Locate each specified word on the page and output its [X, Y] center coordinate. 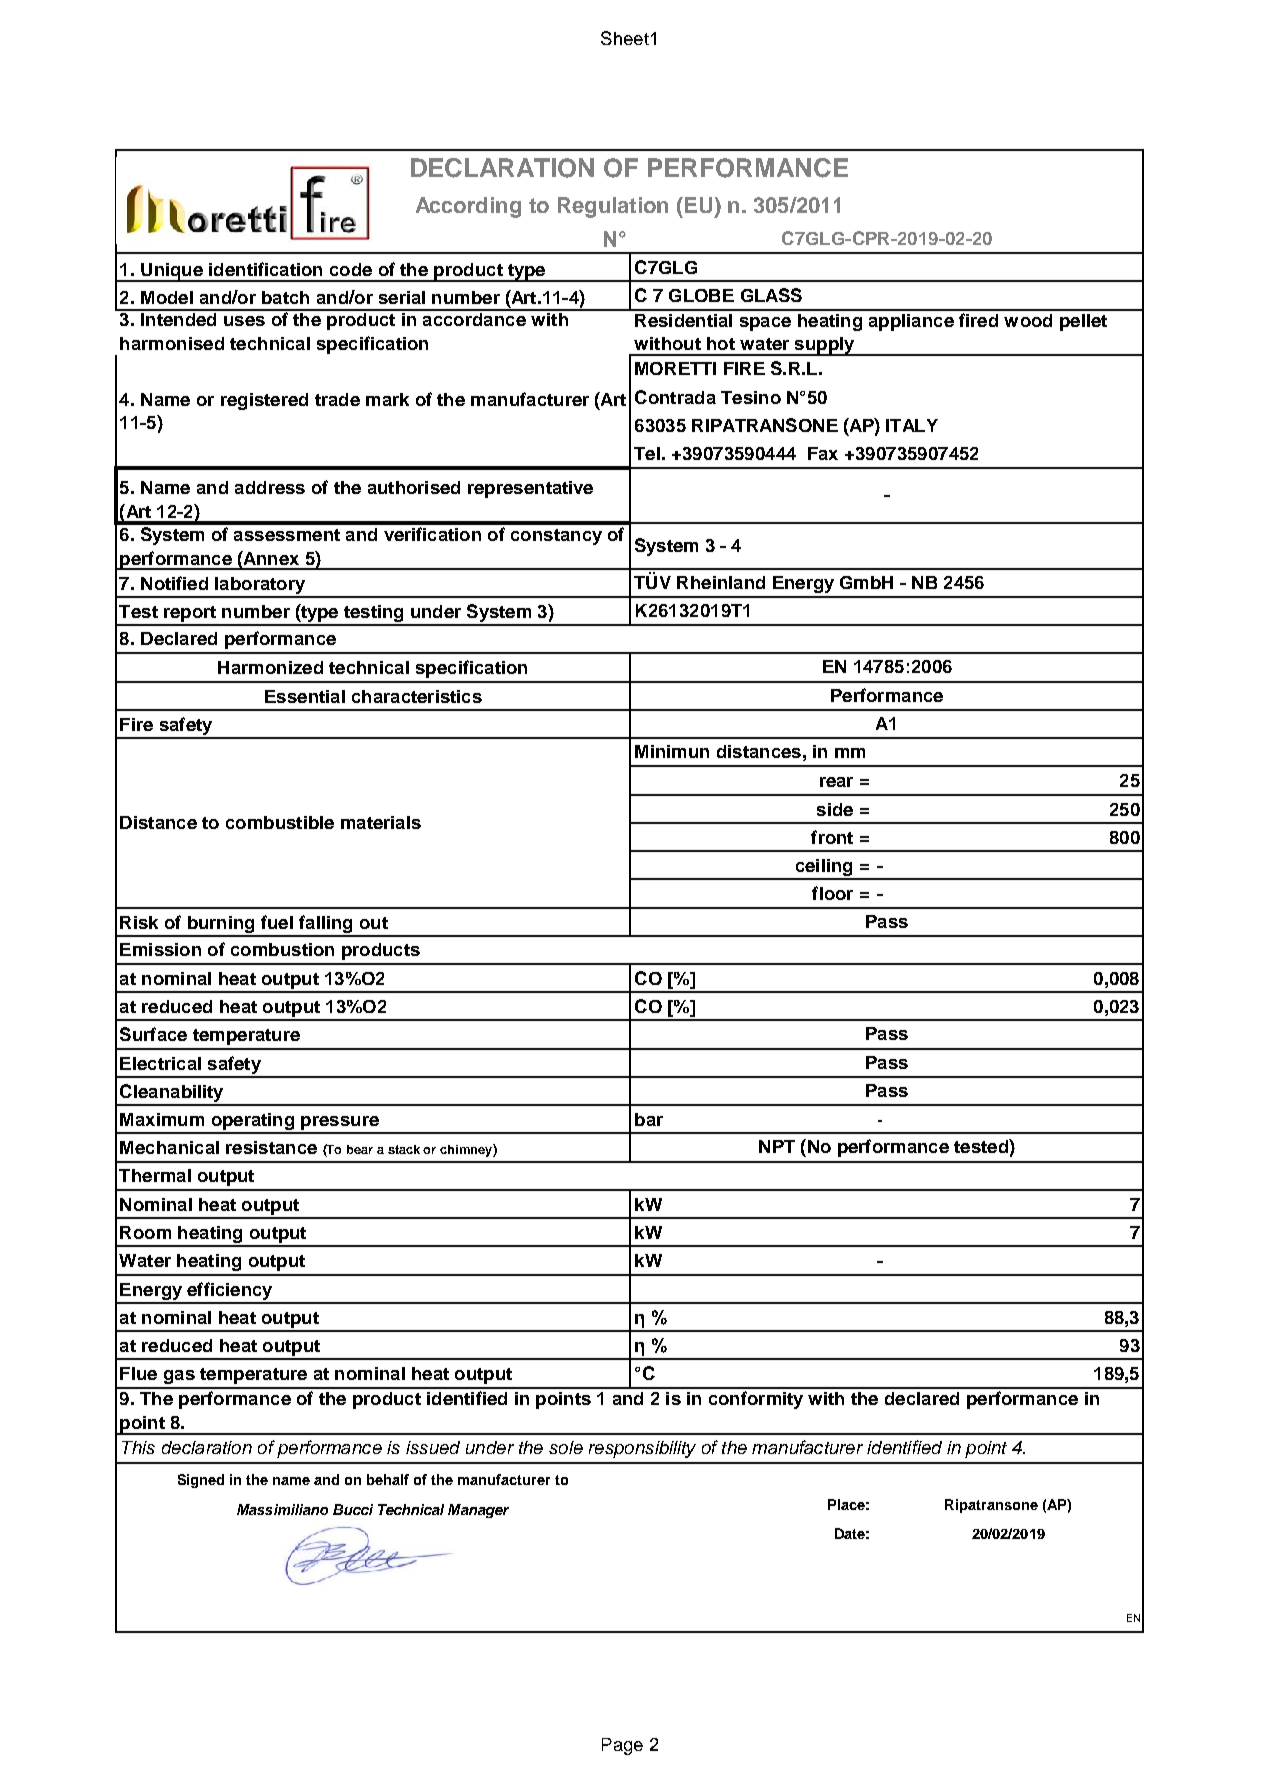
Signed [201, 1481]
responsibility [642, 1449]
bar [649, 1119]
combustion [282, 949]
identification [265, 269]
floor [832, 893]
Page [622, 1746]
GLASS [771, 295]
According [468, 207]
